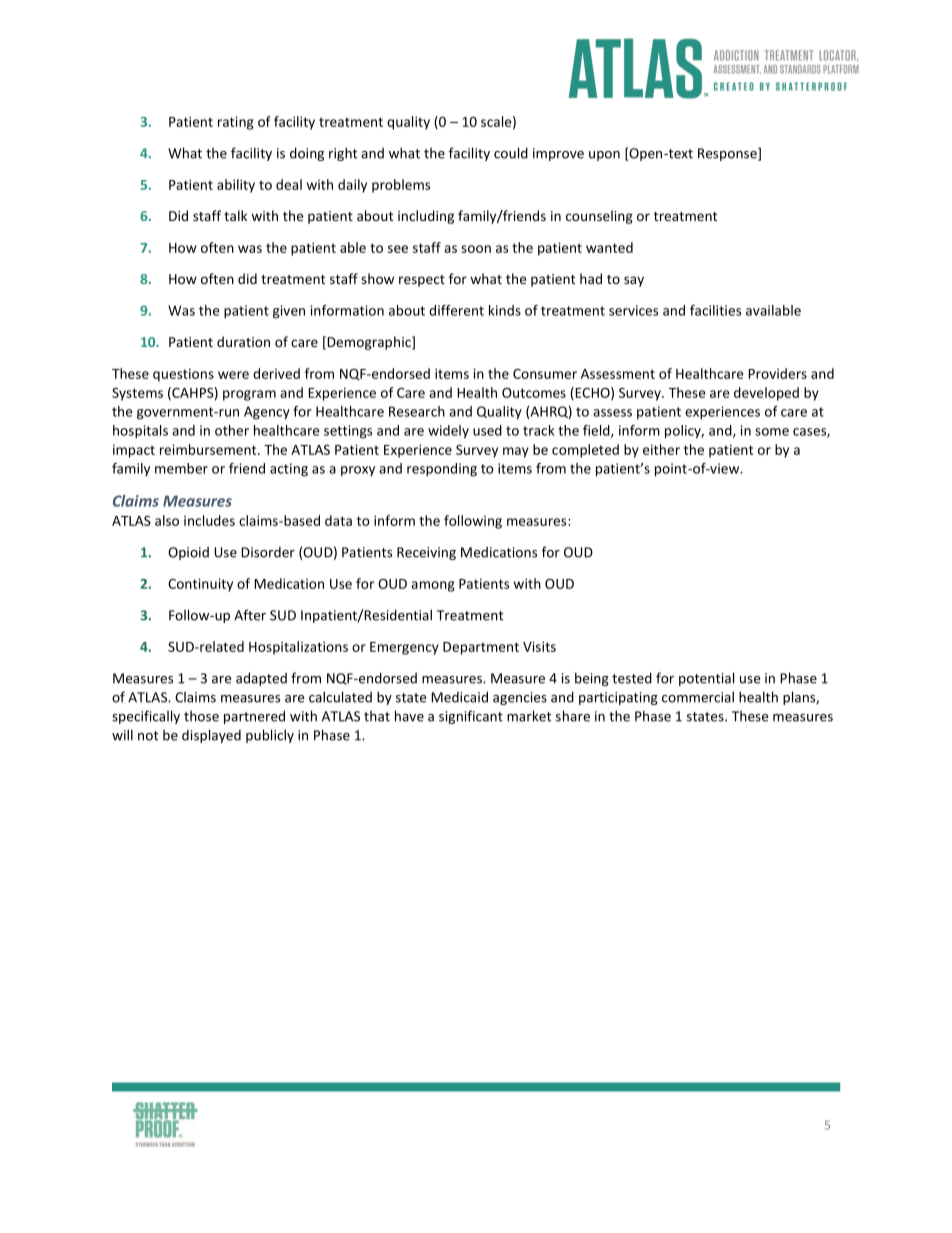  What do you see at coordinates (232, 430) in the screenshot?
I see `other` at bounding box center [232, 430].
